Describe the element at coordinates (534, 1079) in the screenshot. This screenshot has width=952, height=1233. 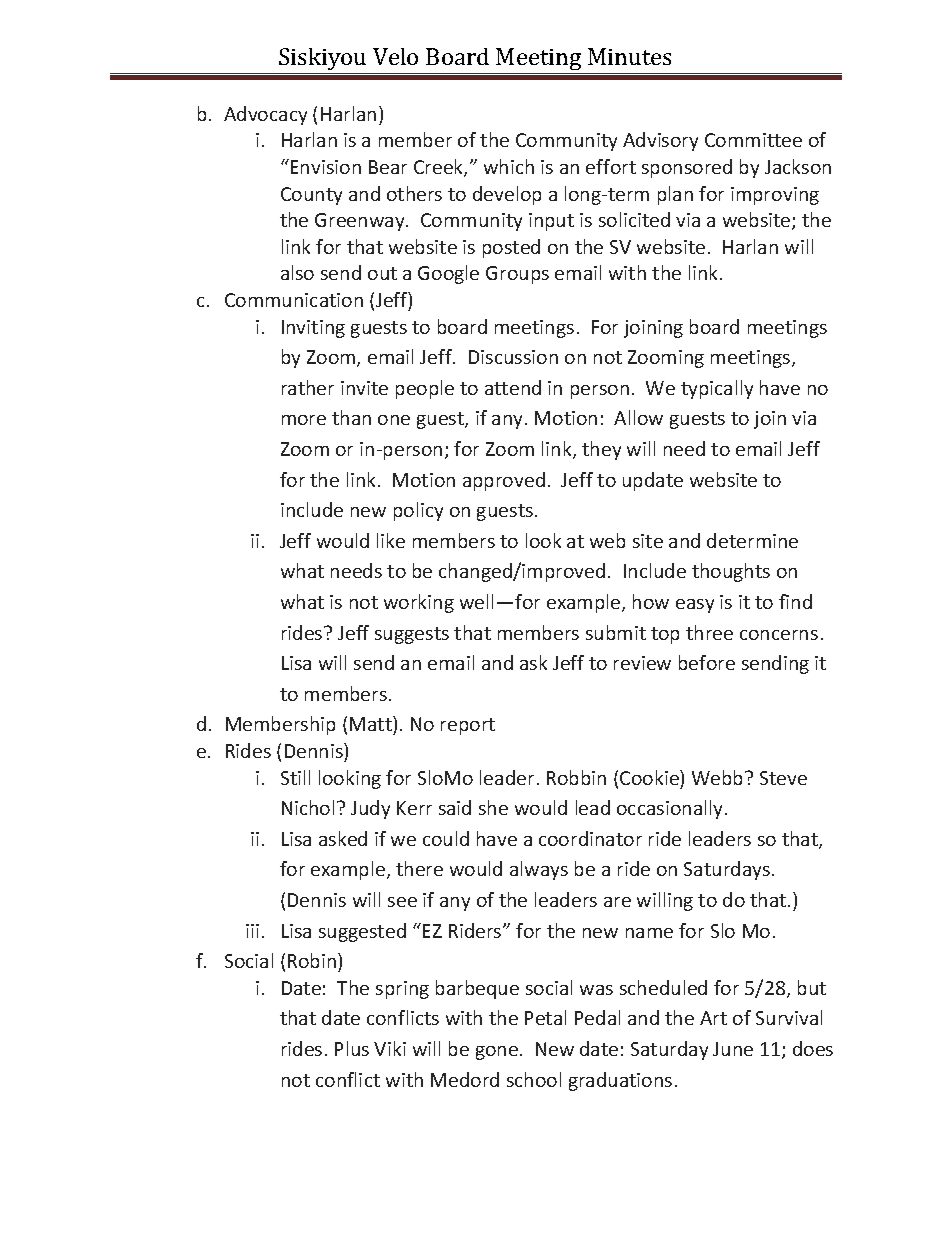
I see `school` at that location.
